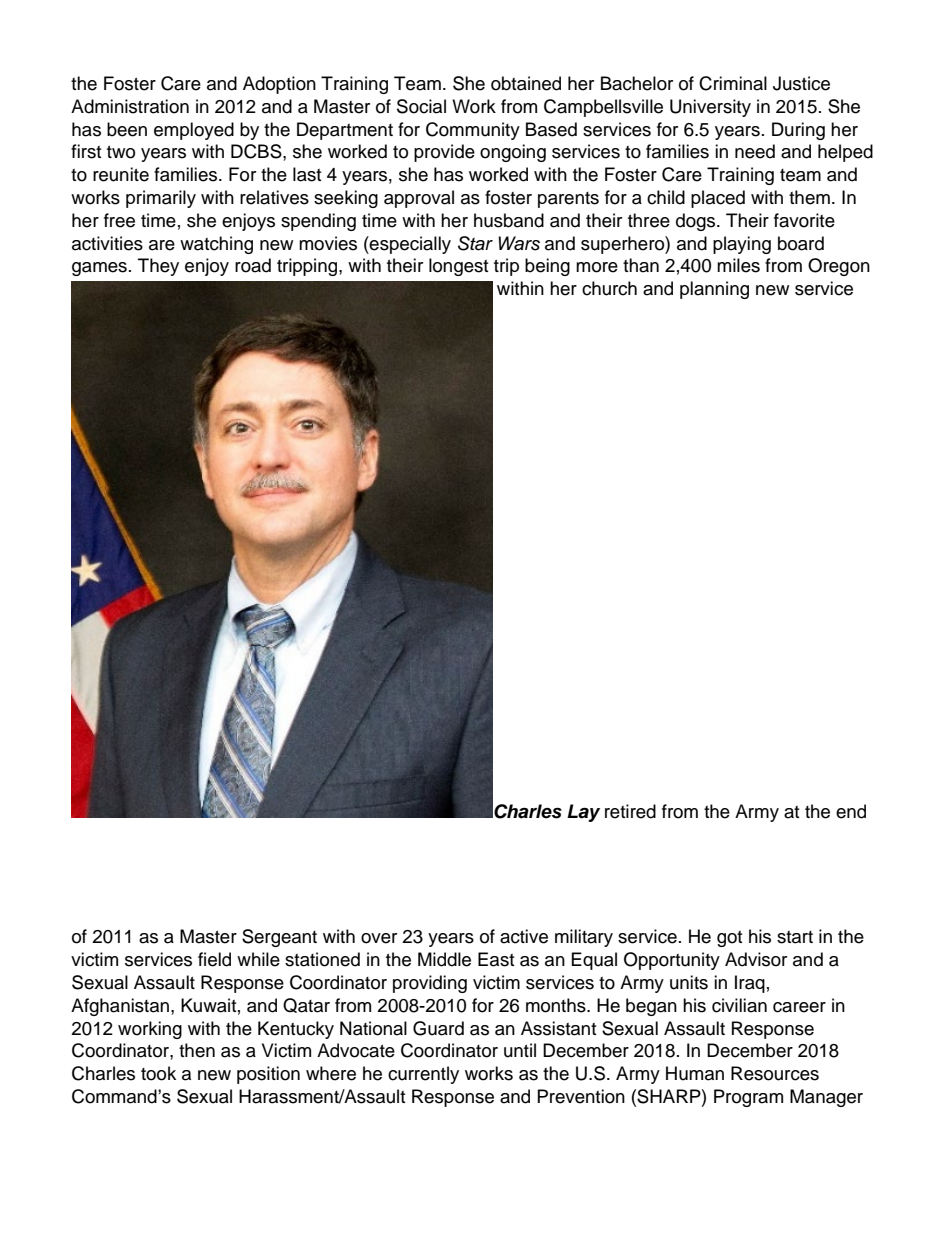 This screenshot has height=1233, width=952. What do you see at coordinates (729, 939) in the screenshot?
I see `got` at bounding box center [729, 939].
